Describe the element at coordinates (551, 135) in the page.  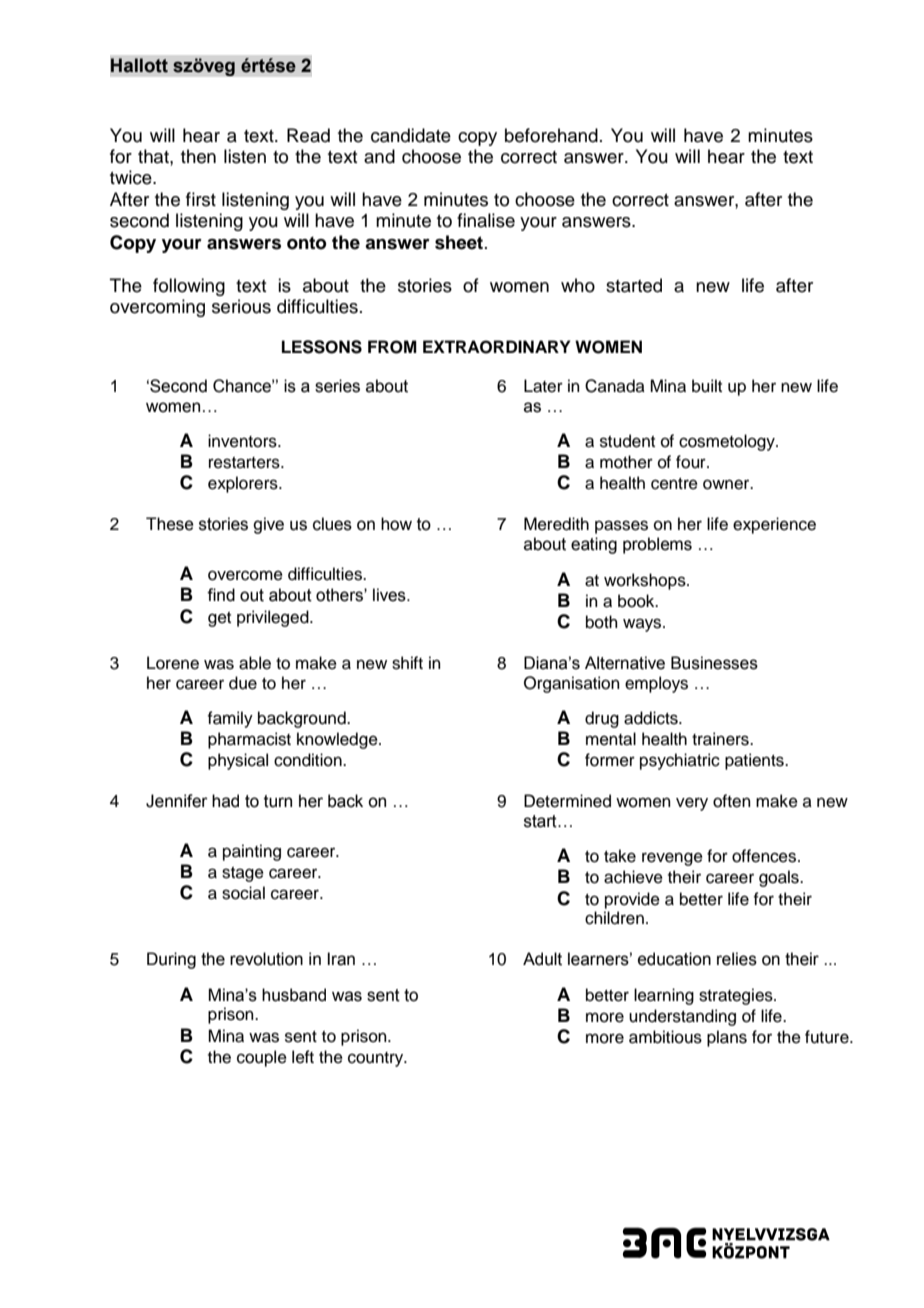
I see `beforehand` at that location.
